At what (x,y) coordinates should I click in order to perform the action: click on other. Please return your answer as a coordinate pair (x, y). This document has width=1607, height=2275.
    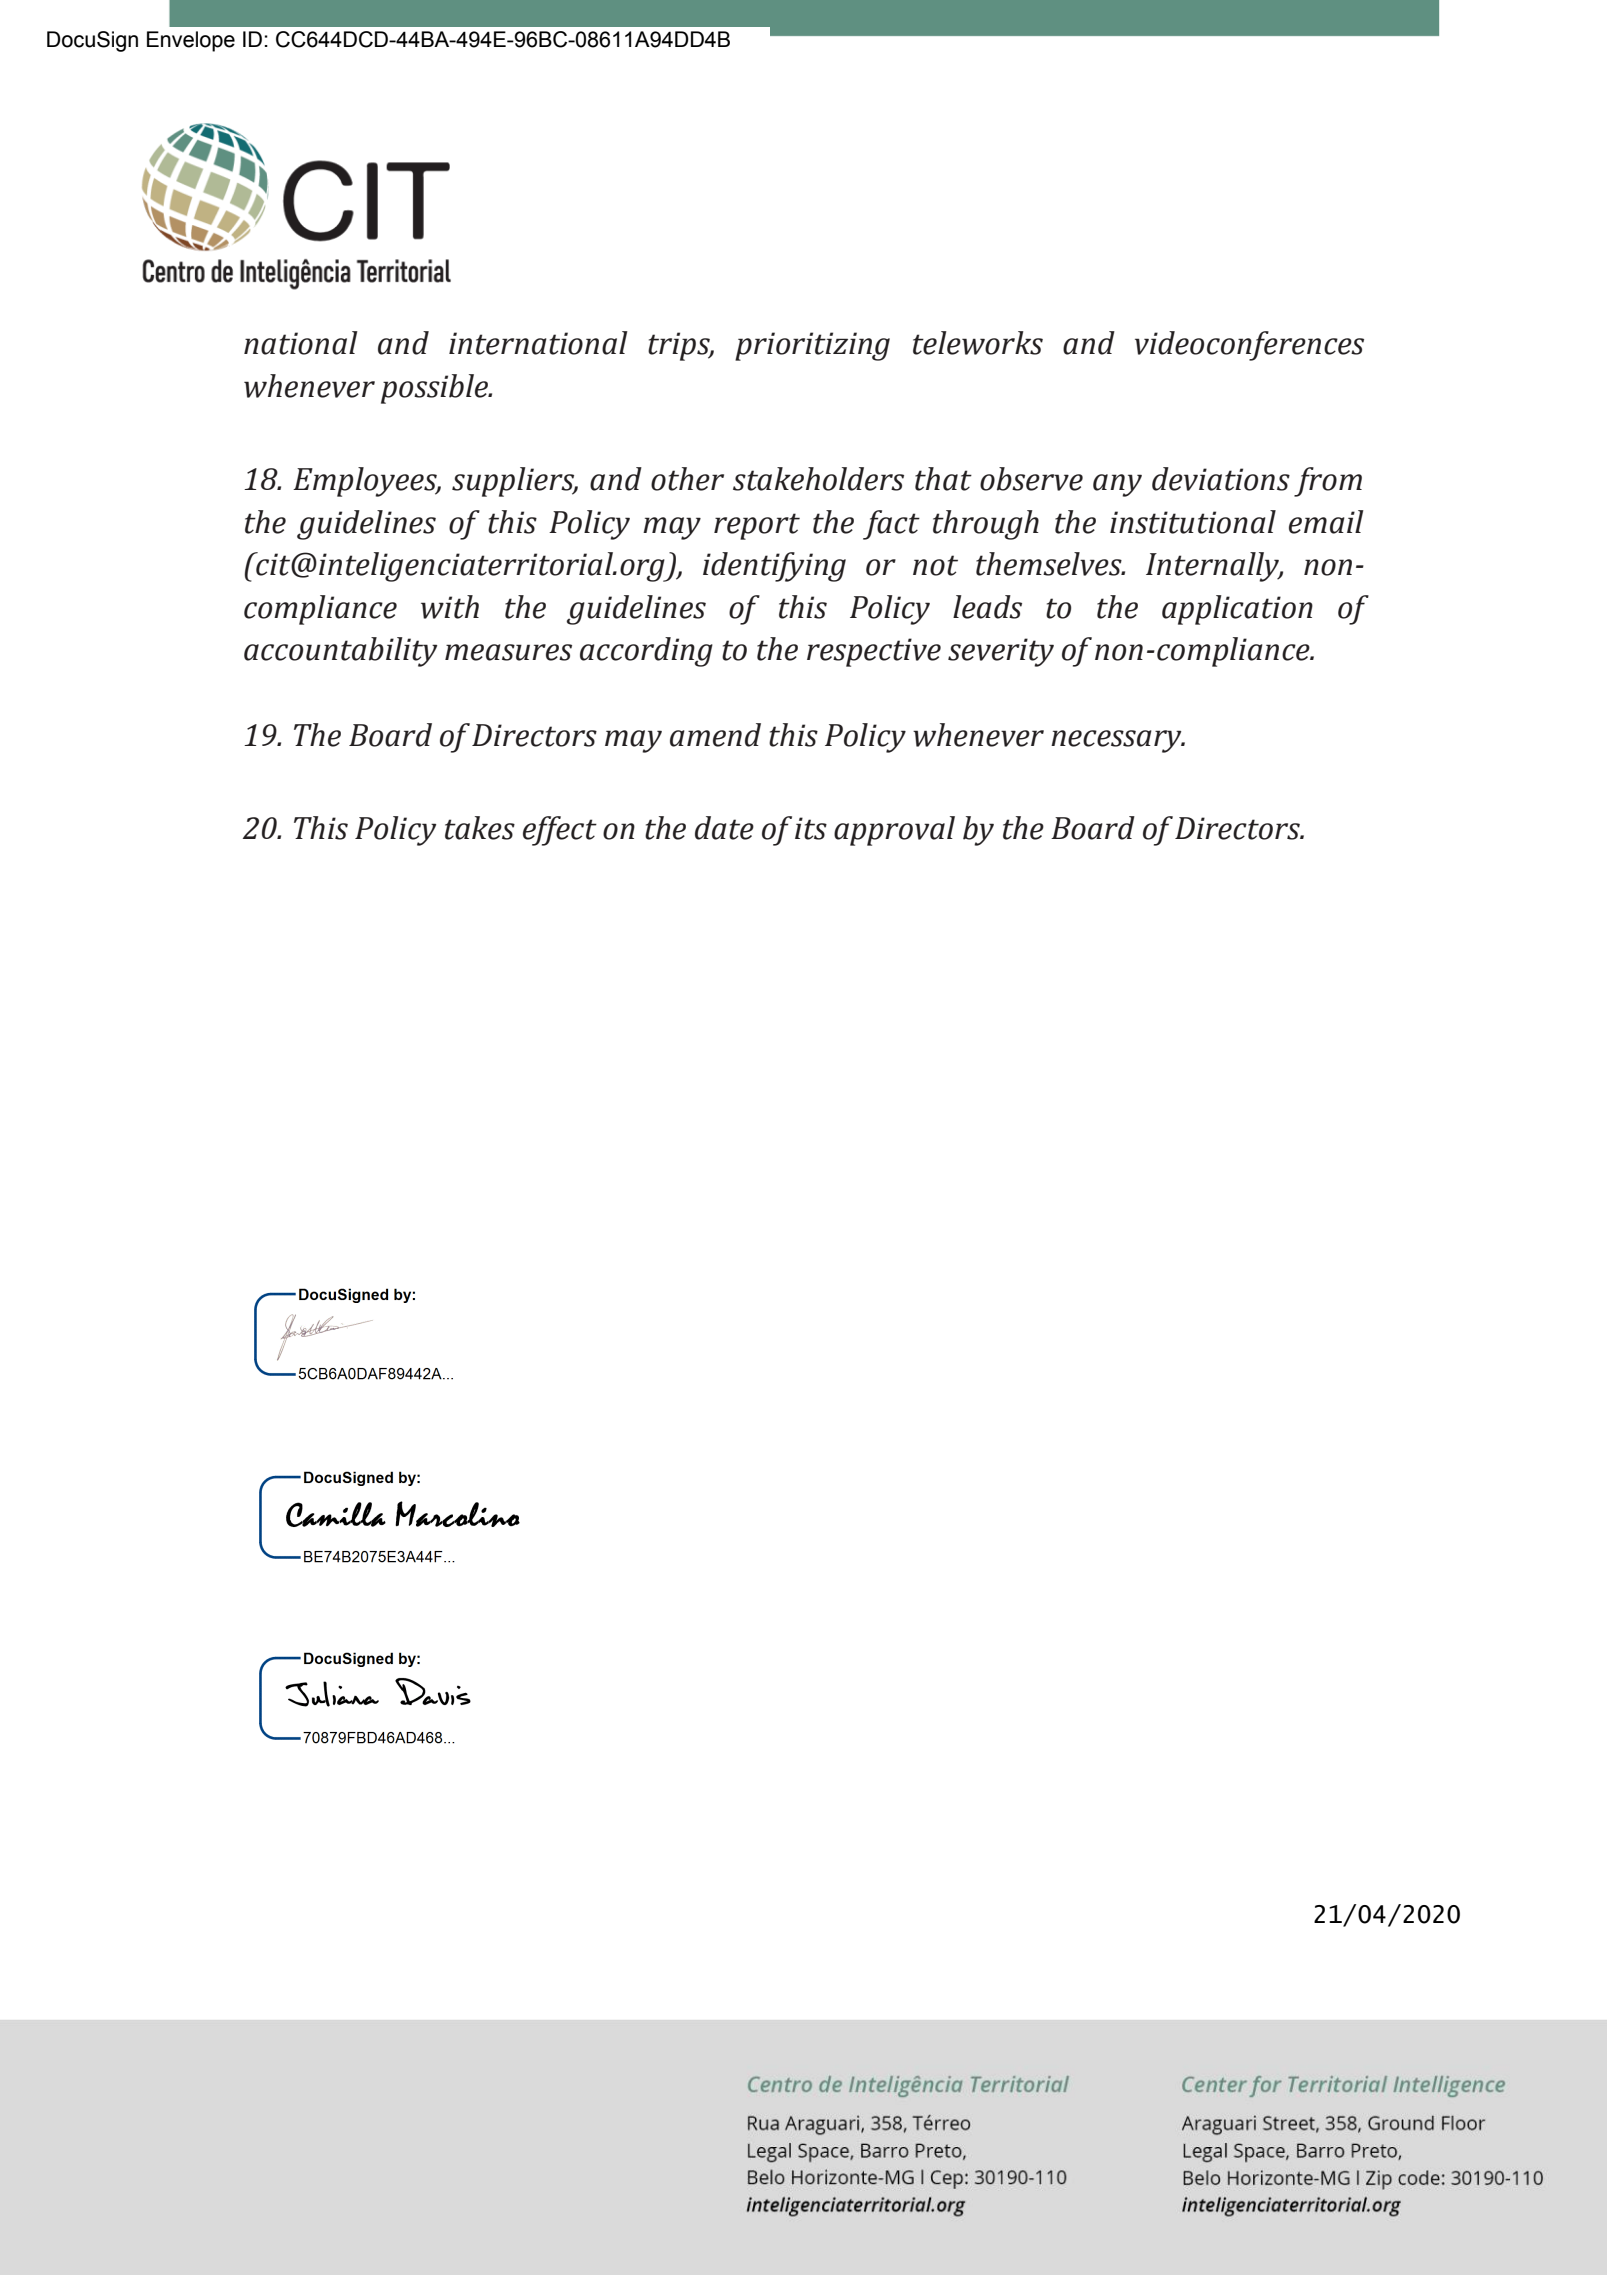
    Looking at the image, I should click on (687, 479).
